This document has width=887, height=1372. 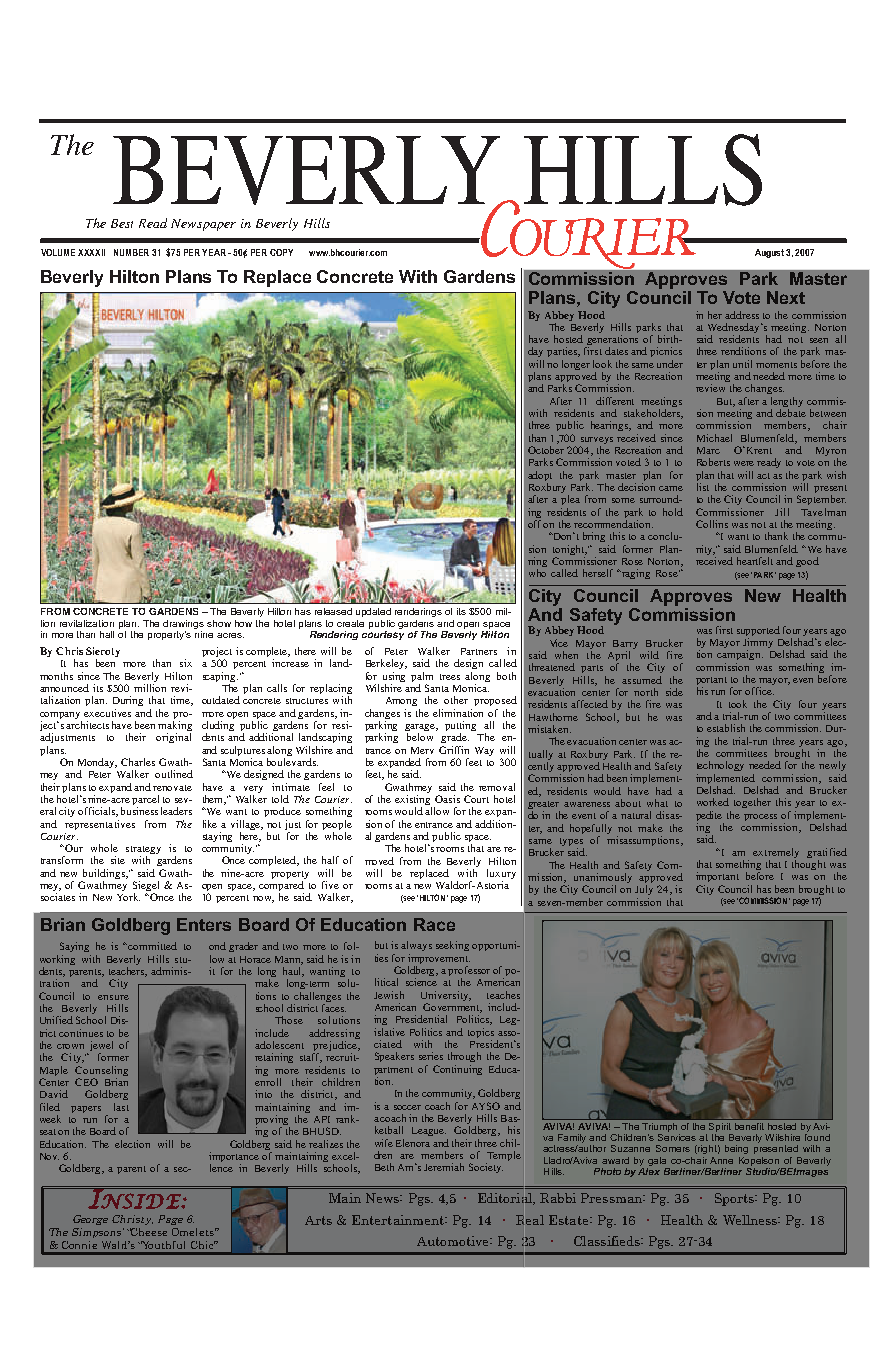 I want to click on Sports, so click(x=735, y=1199).
